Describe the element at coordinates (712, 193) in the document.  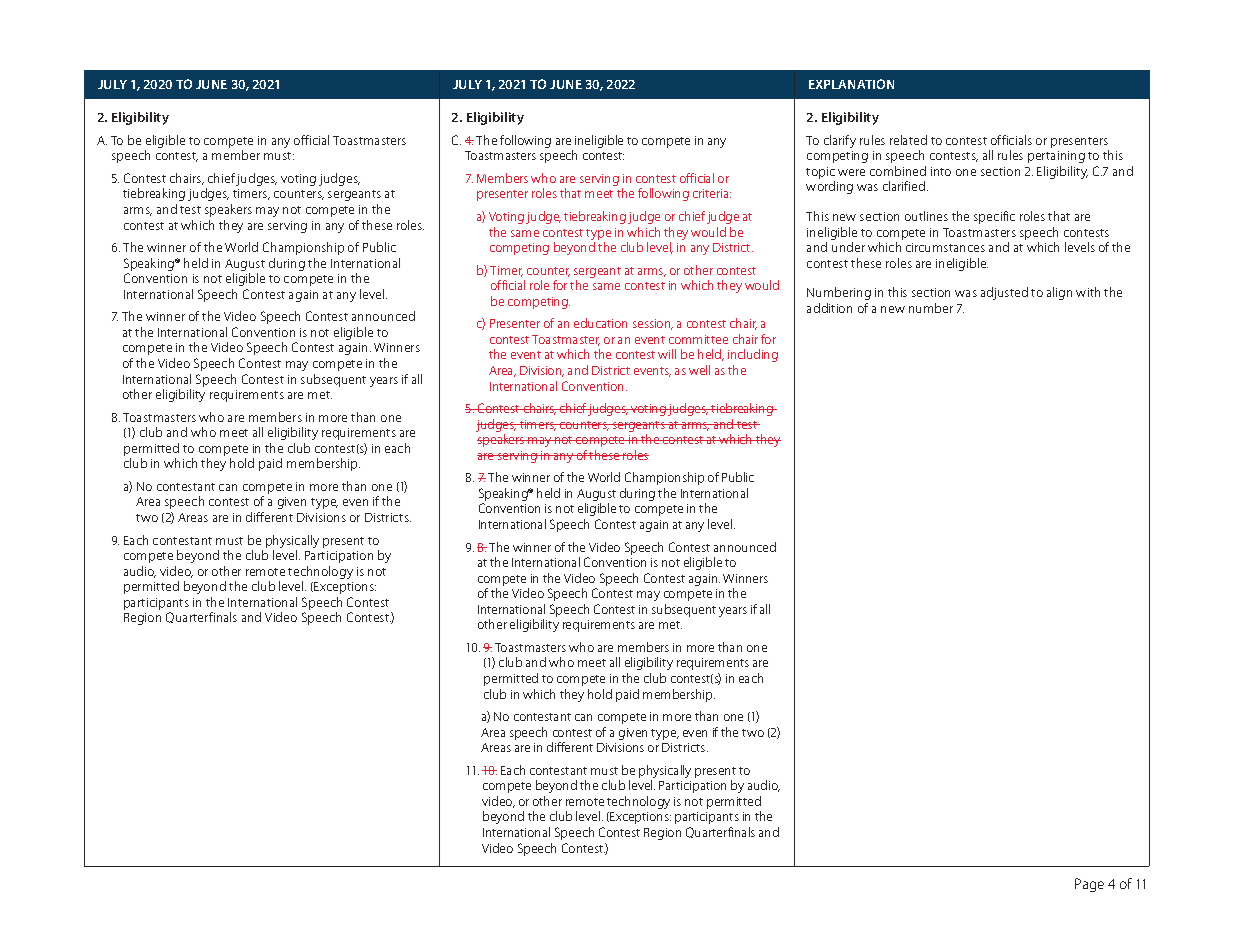
I see `criteria` at that location.
